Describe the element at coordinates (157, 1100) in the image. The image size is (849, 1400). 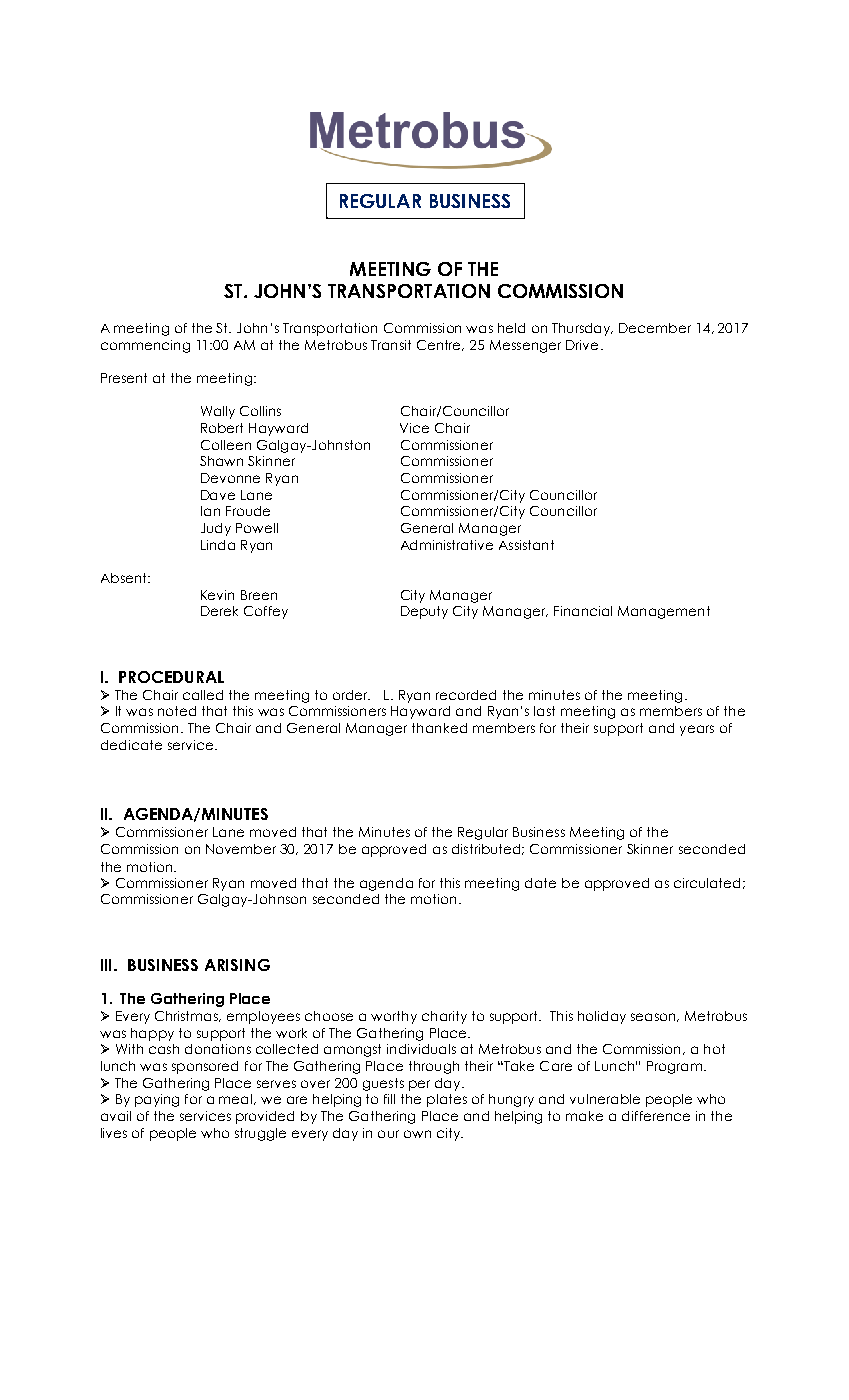
I see `paying` at that location.
